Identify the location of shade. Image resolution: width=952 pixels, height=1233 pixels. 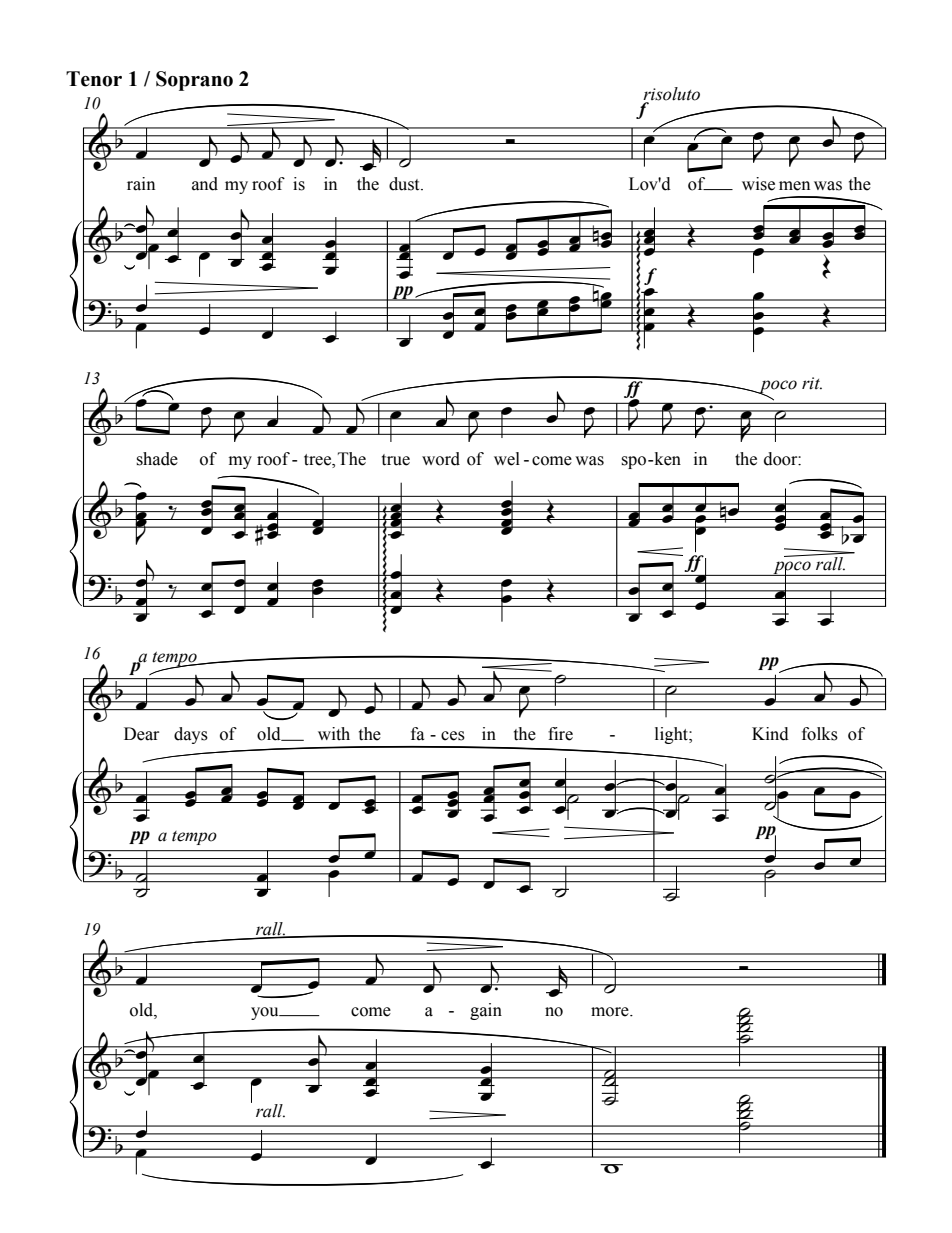
(157, 459).
